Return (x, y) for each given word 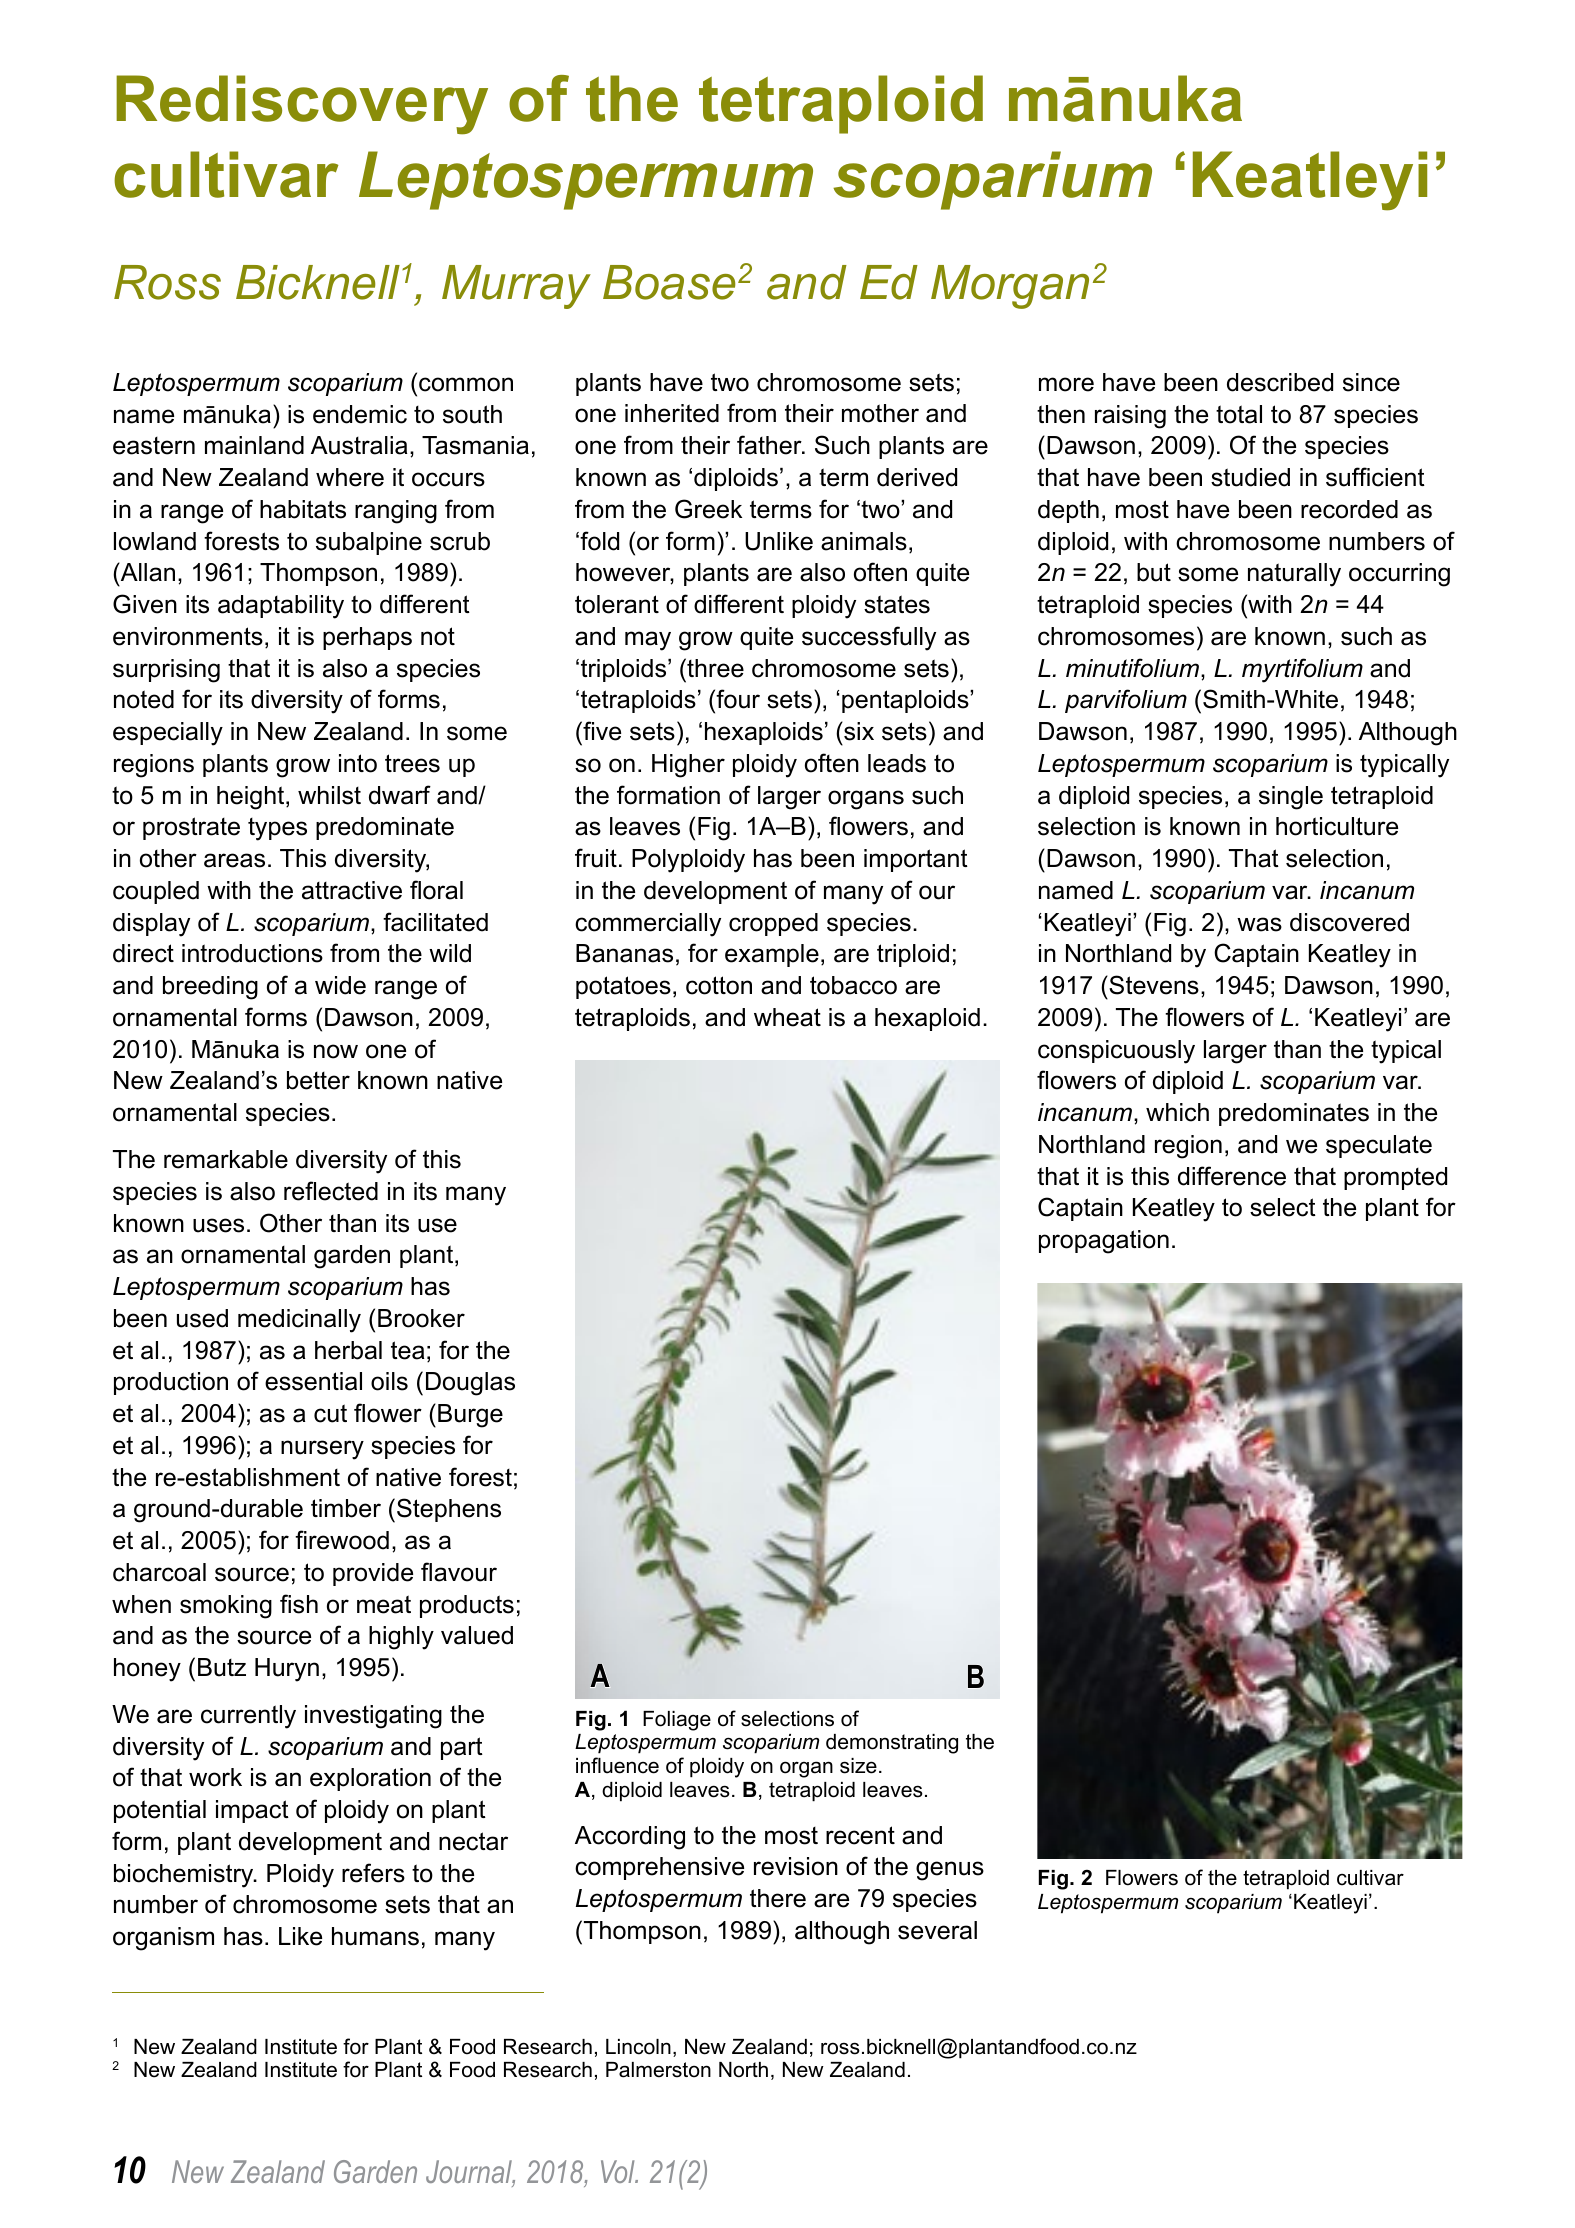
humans (375, 1936)
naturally (1294, 575)
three (714, 668)
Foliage (677, 1721)
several (937, 1930)
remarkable (226, 1159)
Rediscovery (302, 105)
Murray (516, 287)
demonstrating (892, 1744)
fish (299, 1604)
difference (1232, 1176)
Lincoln (638, 2047)
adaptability (281, 607)
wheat (787, 1017)
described (1280, 382)
